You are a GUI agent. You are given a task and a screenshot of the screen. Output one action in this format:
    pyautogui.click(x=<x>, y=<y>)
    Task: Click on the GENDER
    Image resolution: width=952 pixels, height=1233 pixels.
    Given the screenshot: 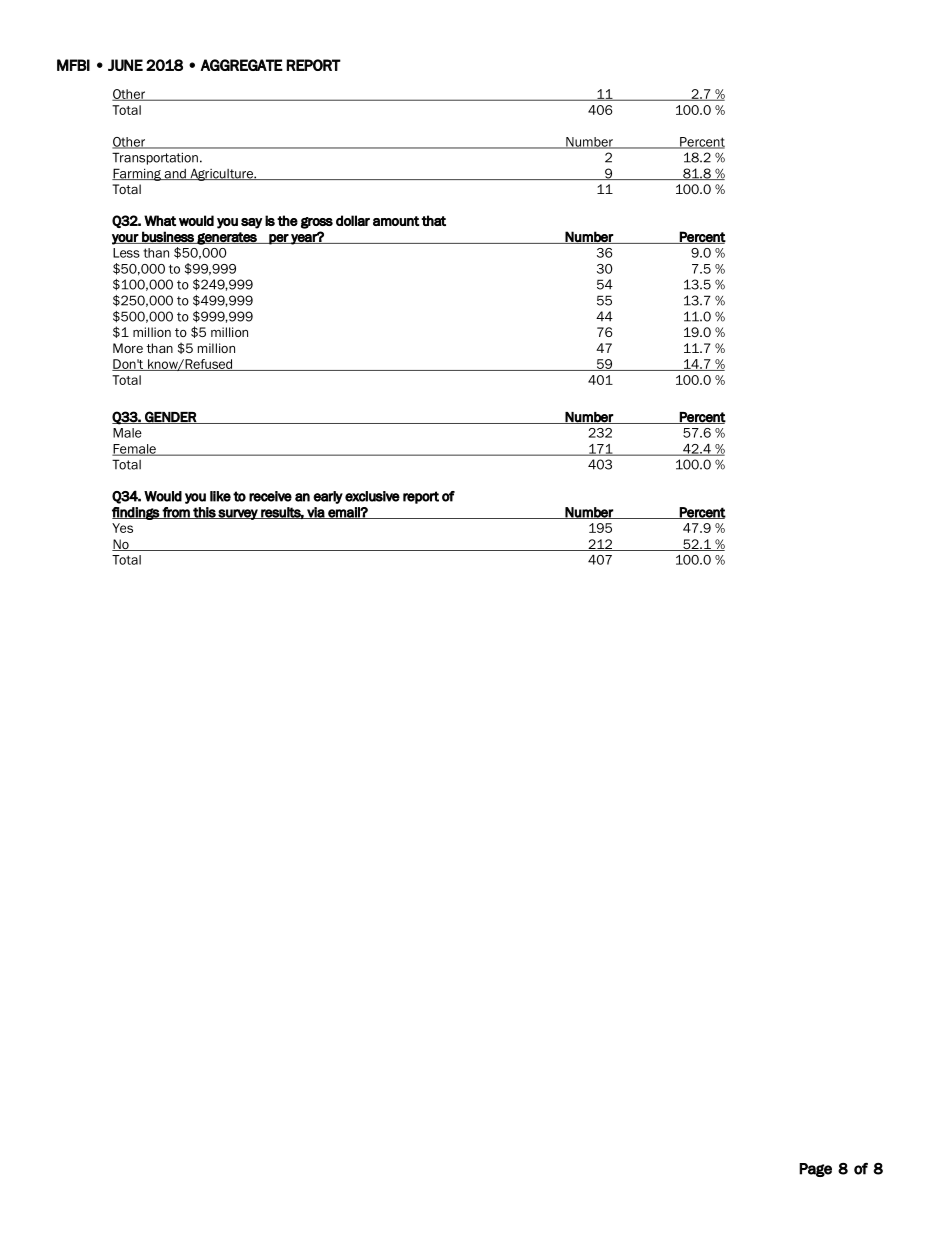 What is the action you would take?
    pyautogui.click(x=170, y=417)
